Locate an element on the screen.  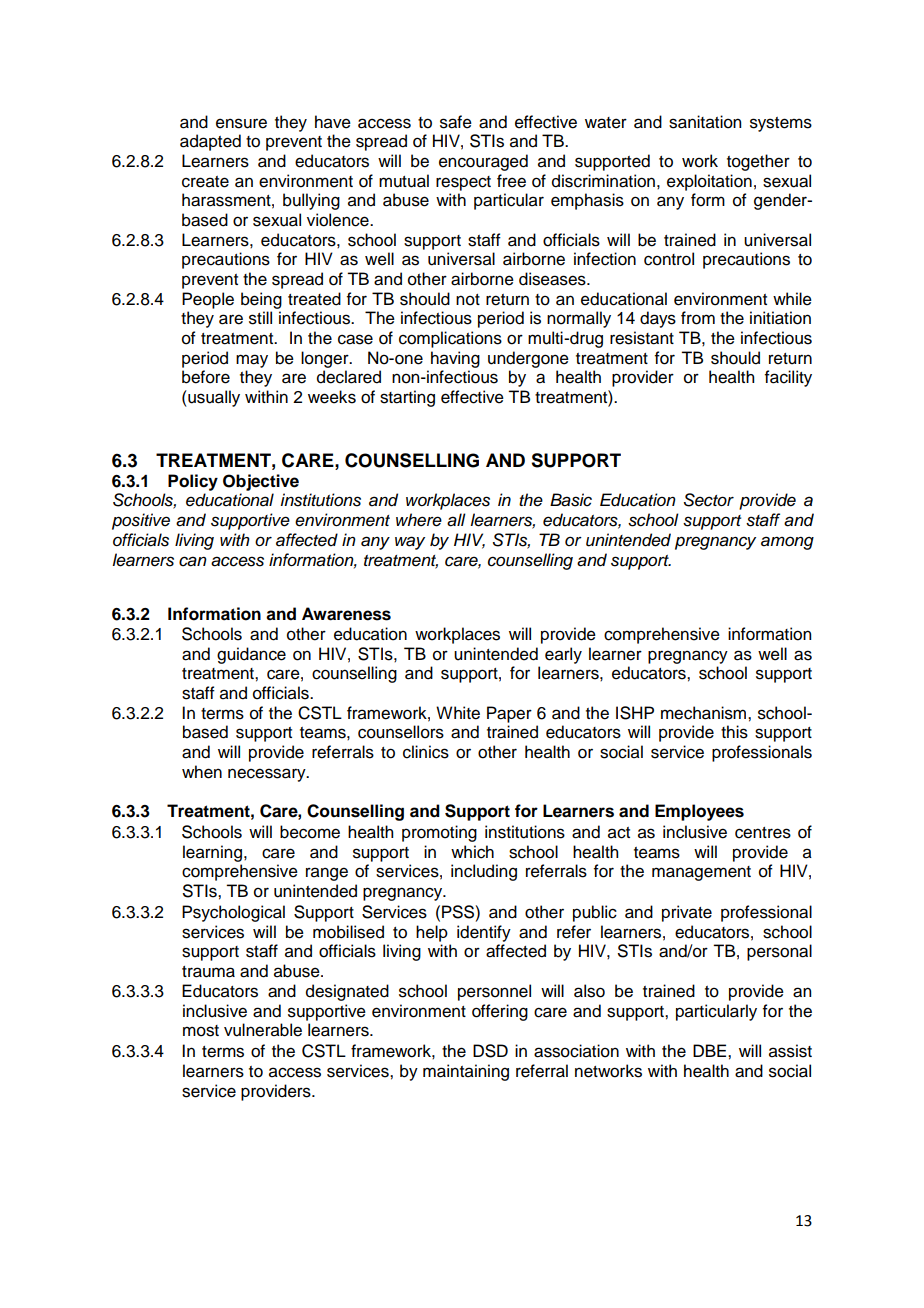
this is located at coordinates (734, 732).
